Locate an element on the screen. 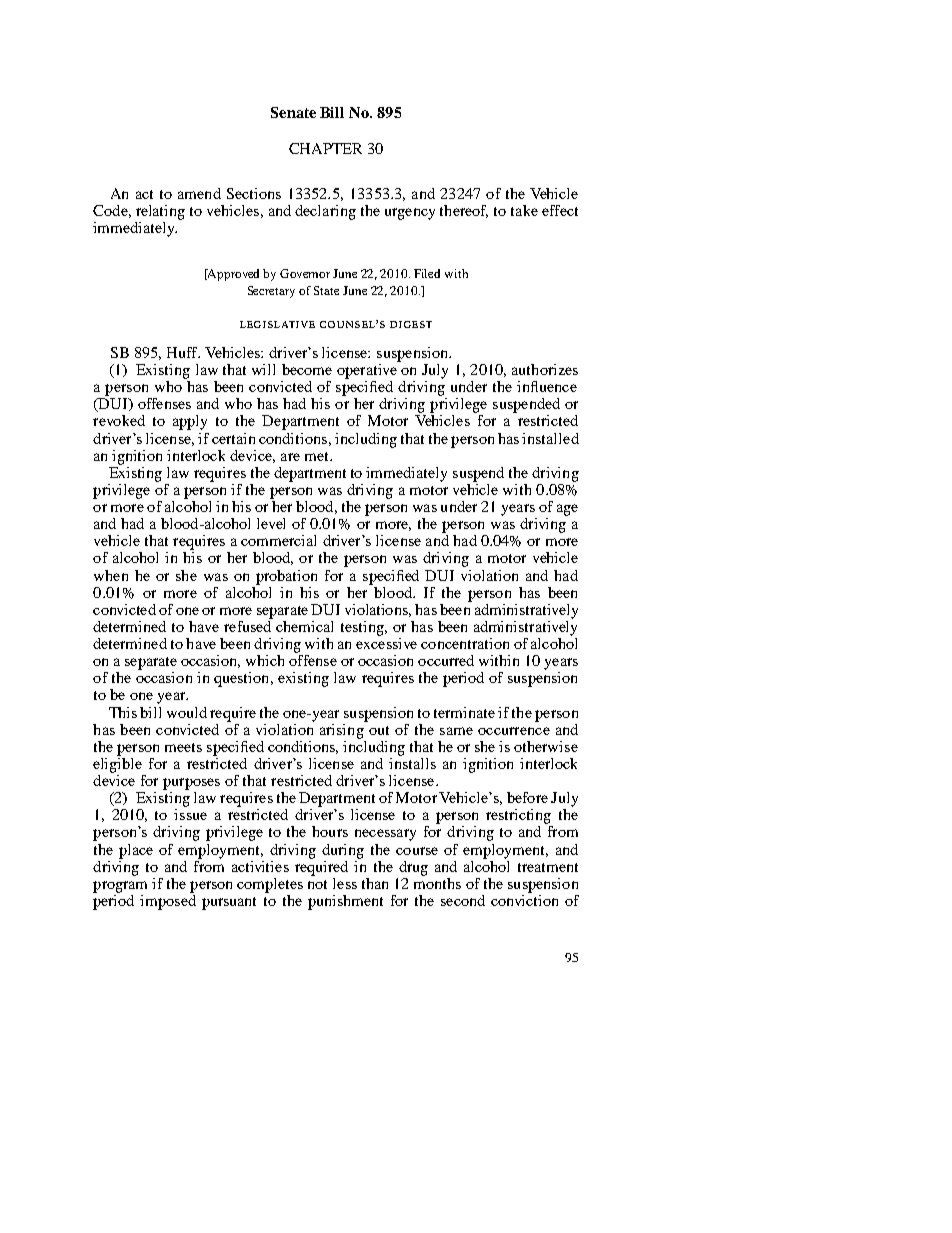 This screenshot has width=952, height=1233. imposed is located at coordinates (168, 901).
